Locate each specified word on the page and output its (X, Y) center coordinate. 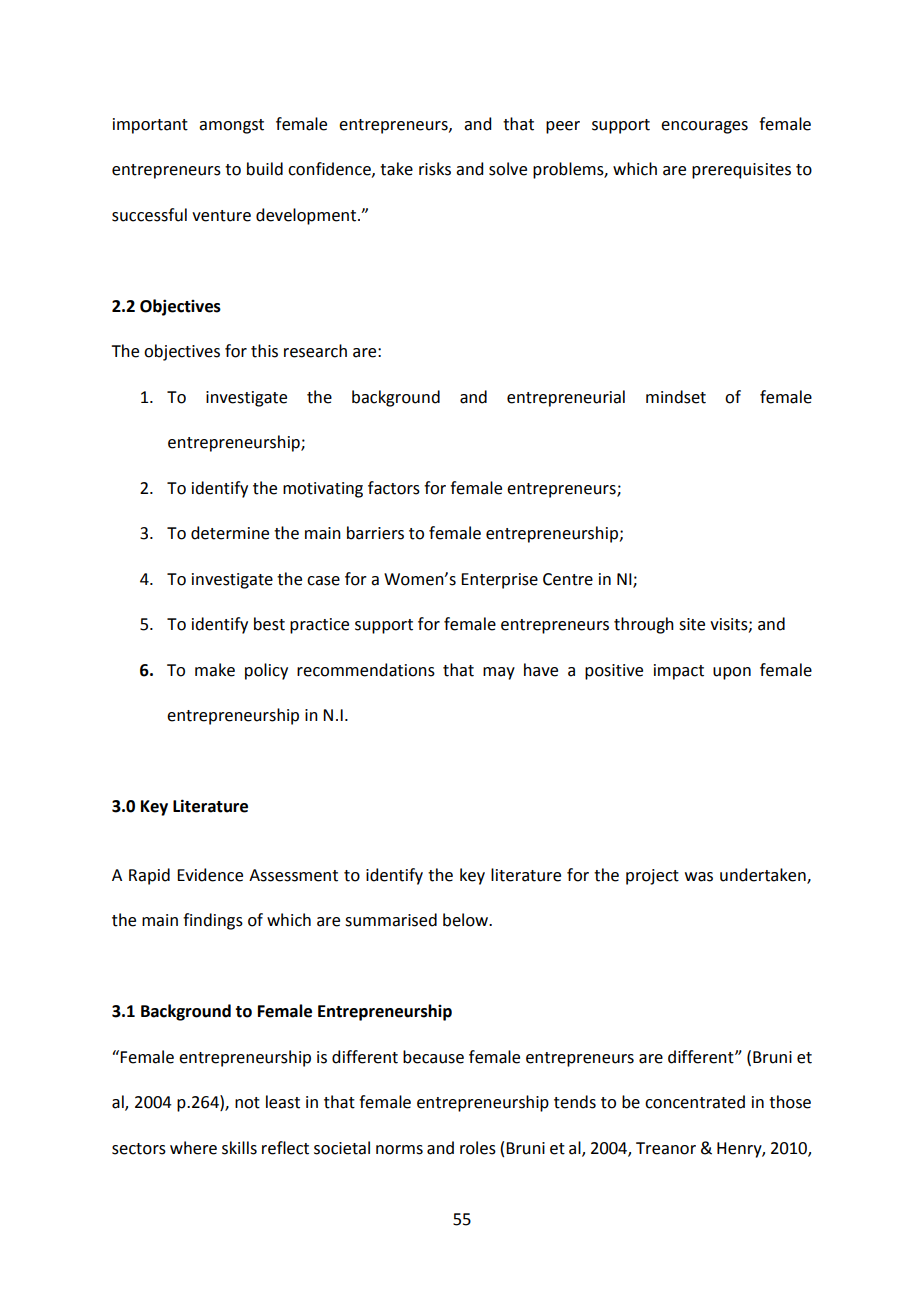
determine (230, 533)
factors (394, 488)
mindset (676, 397)
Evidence (210, 875)
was (699, 877)
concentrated (695, 1102)
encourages (704, 127)
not (247, 1103)
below (467, 920)
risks (435, 169)
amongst (231, 126)
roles (478, 1148)
